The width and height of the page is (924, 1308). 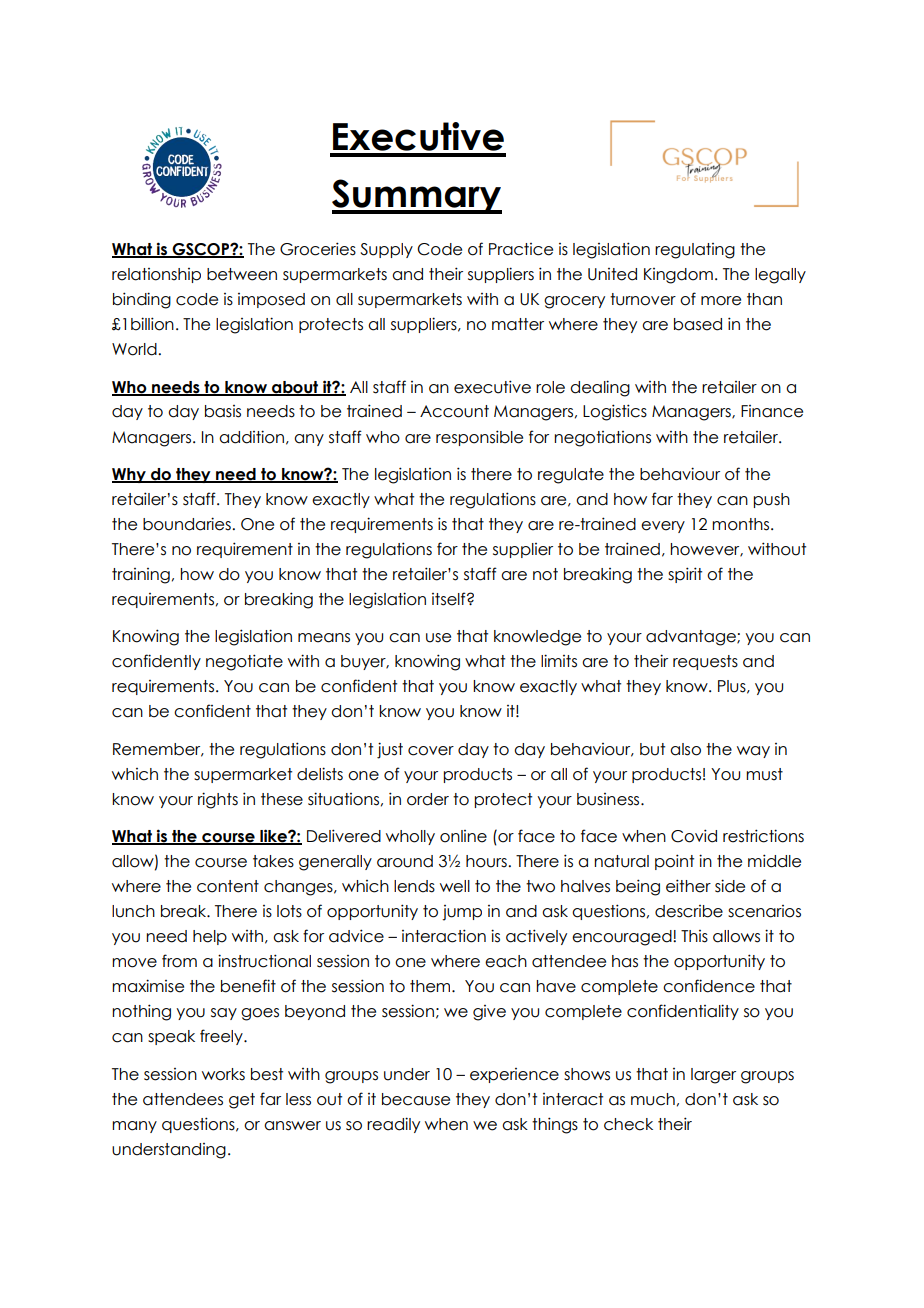 What do you see at coordinates (242, 274) in the page?
I see `between` at bounding box center [242, 274].
